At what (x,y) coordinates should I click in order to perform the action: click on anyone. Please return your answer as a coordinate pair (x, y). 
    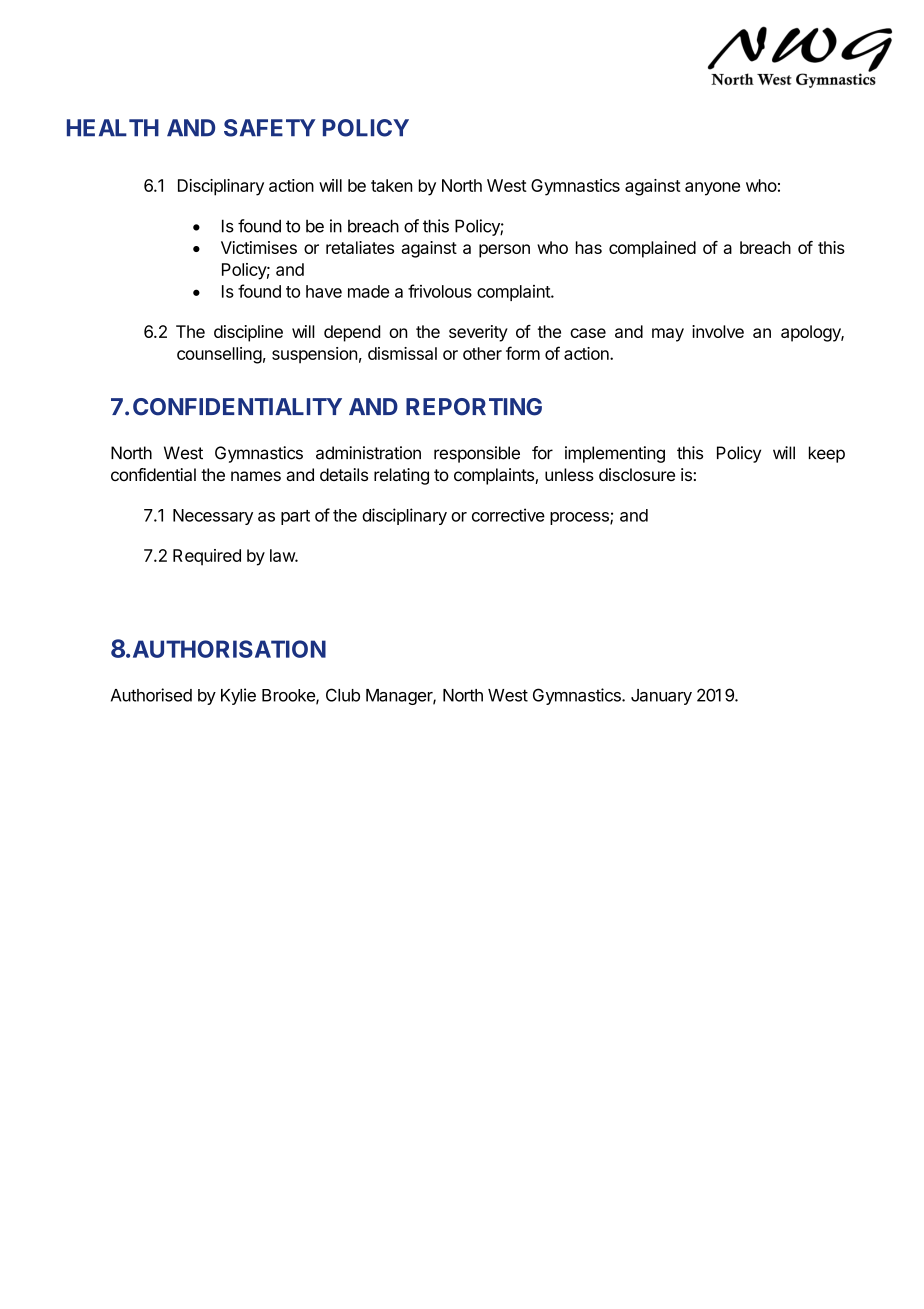
    Looking at the image, I should click on (712, 189).
